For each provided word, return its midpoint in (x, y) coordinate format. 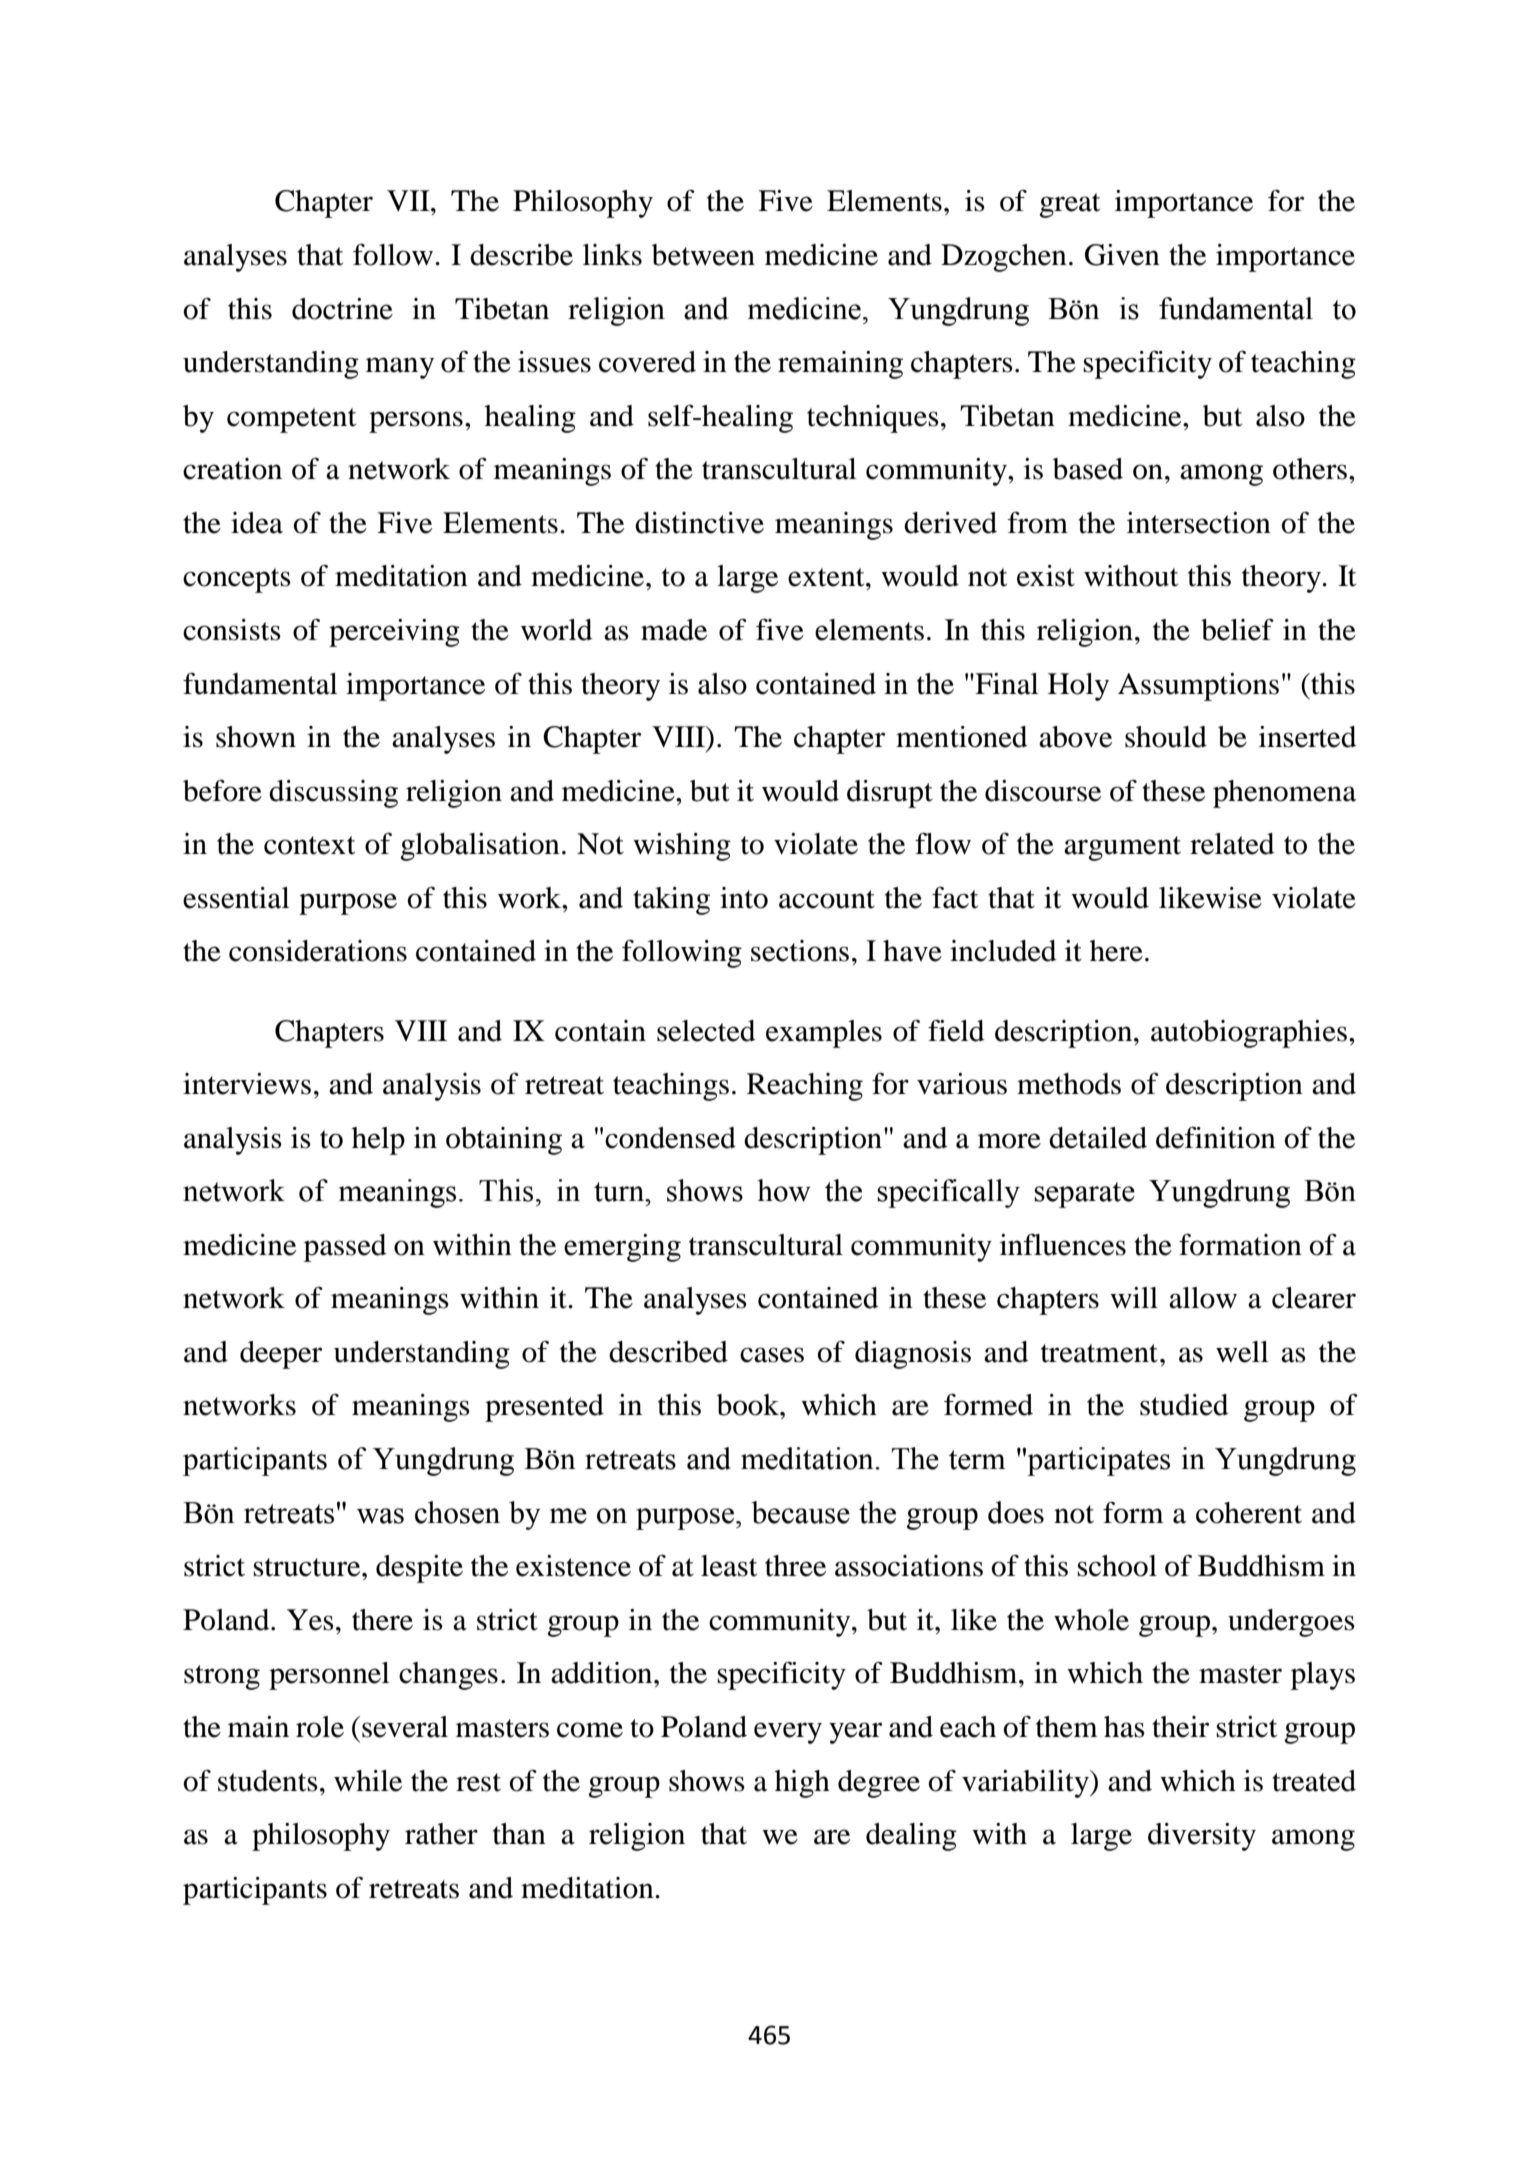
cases (772, 1355)
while (368, 1781)
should (1166, 737)
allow (1203, 1298)
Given (1122, 255)
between (703, 255)
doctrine (342, 309)
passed (345, 1248)
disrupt (890, 794)
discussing (333, 794)
